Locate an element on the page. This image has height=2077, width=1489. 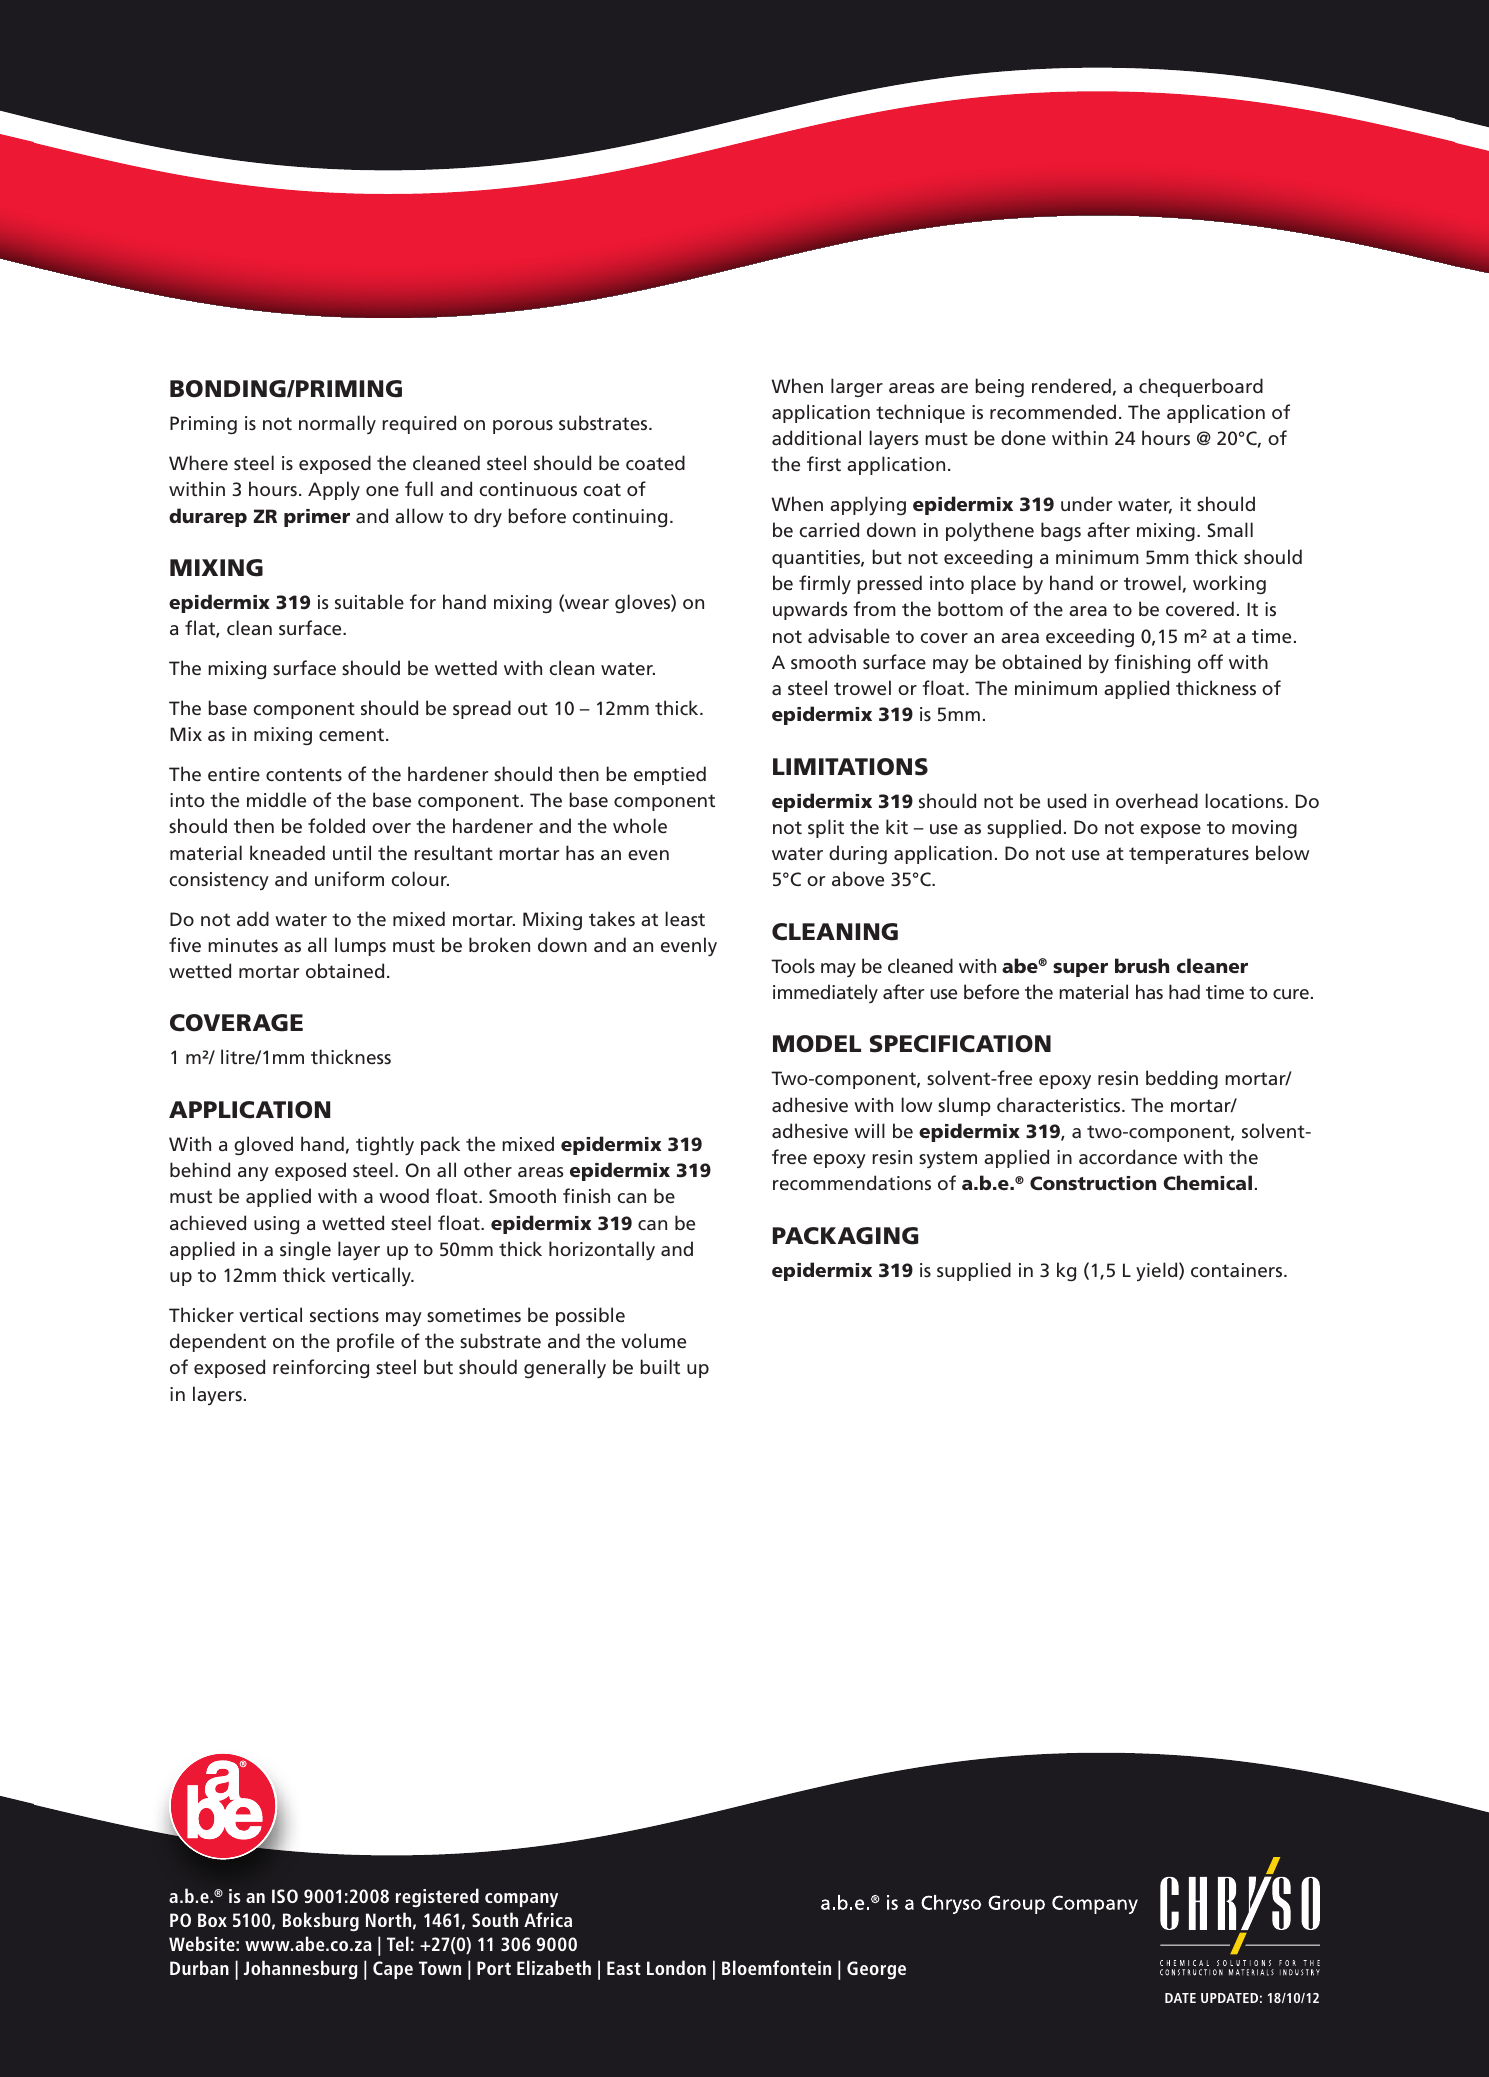
normally is located at coordinates (337, 424).
